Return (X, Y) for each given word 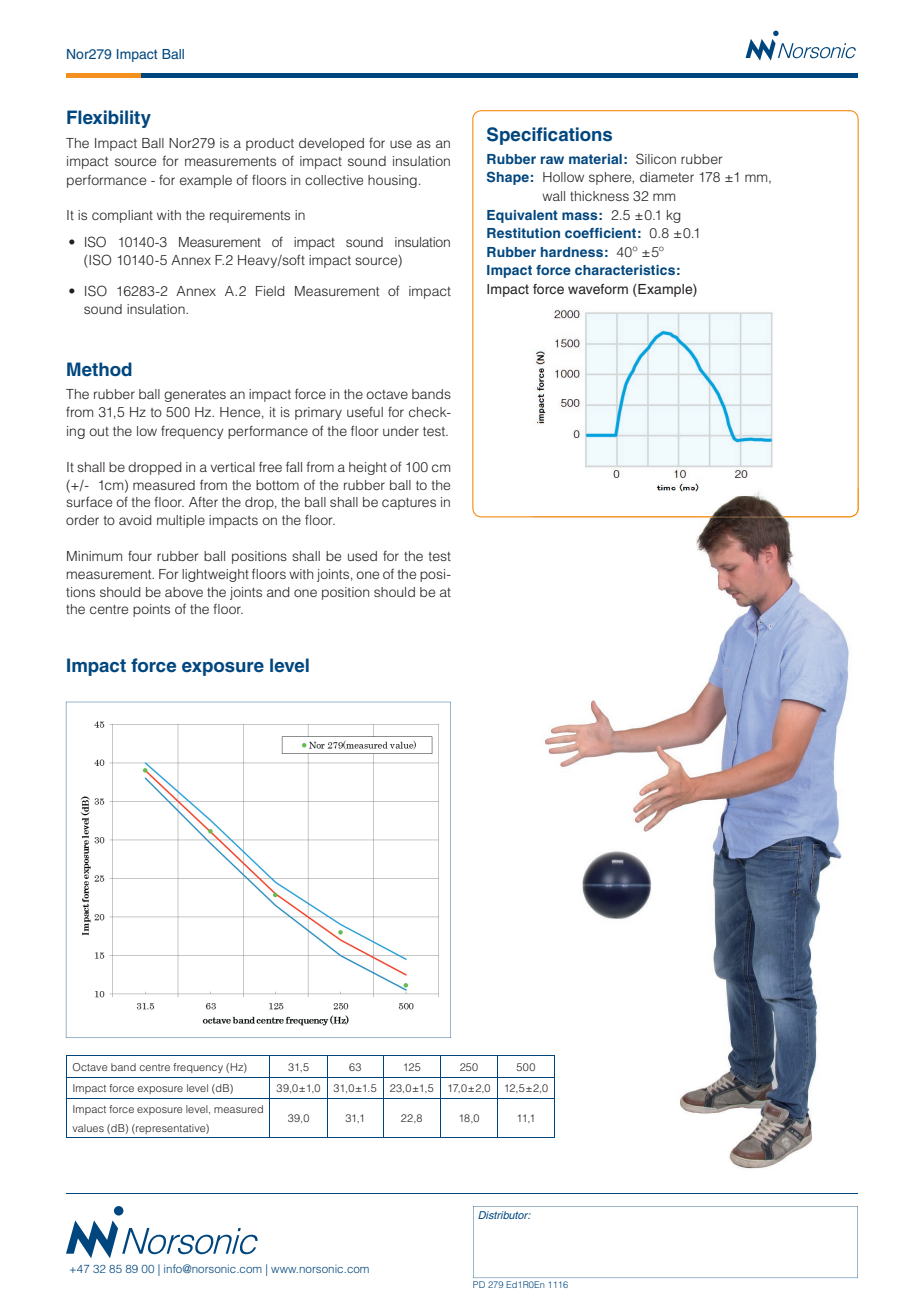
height (368, 468)
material (595, 159)
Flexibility (109, 119)
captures (409, 504)
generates (195, 396)
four (140, 556)
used (362, 556)
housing (392, 181)
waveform (598, 289)
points (151, 610)
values (88, 1128)
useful (365, 412)
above (184, 592)
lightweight (215, 575)
